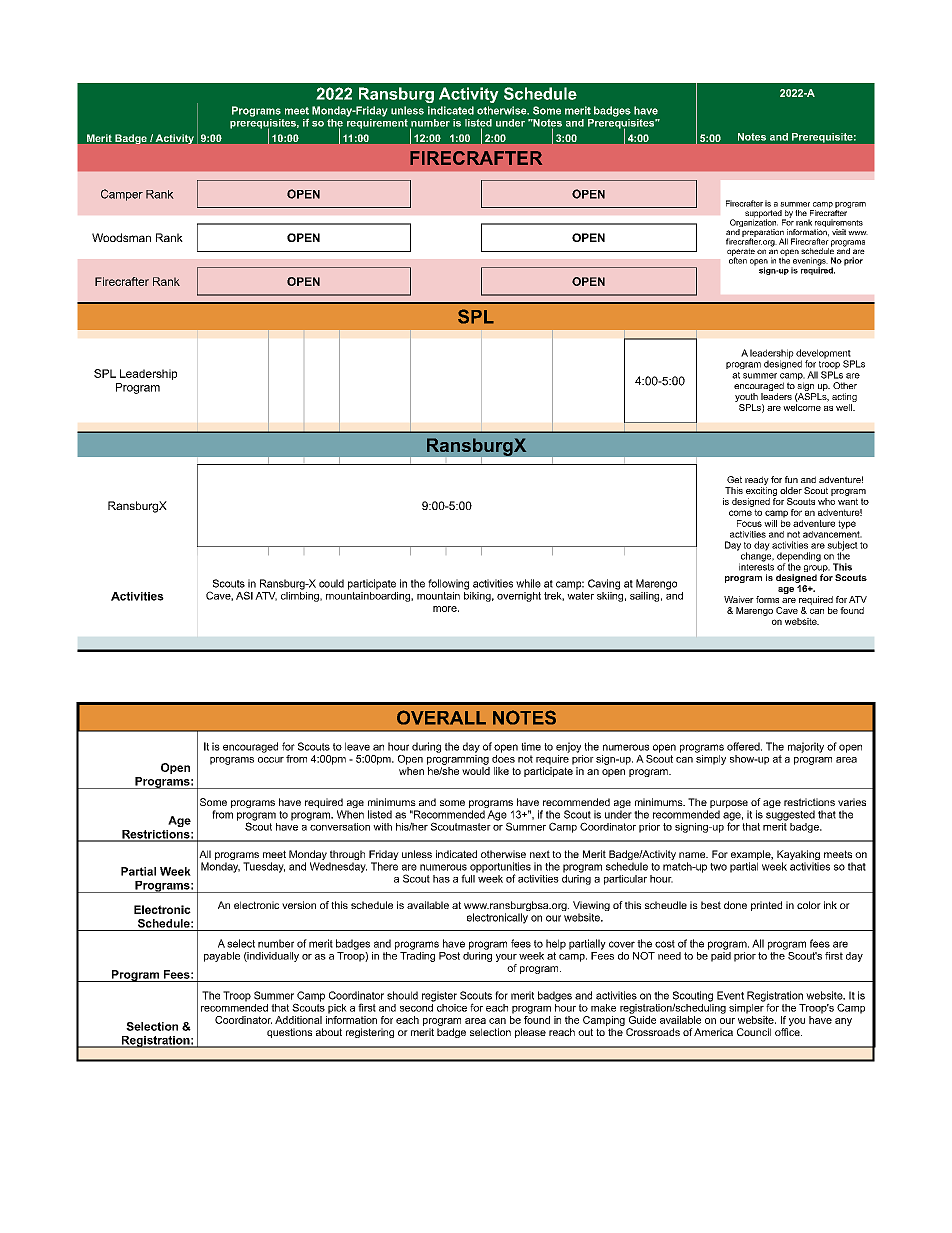 This page has width=952, height=1233. What do you see at coordinates (839, 232) in the page?
I see `visit` at bounding box center [839, 232].
